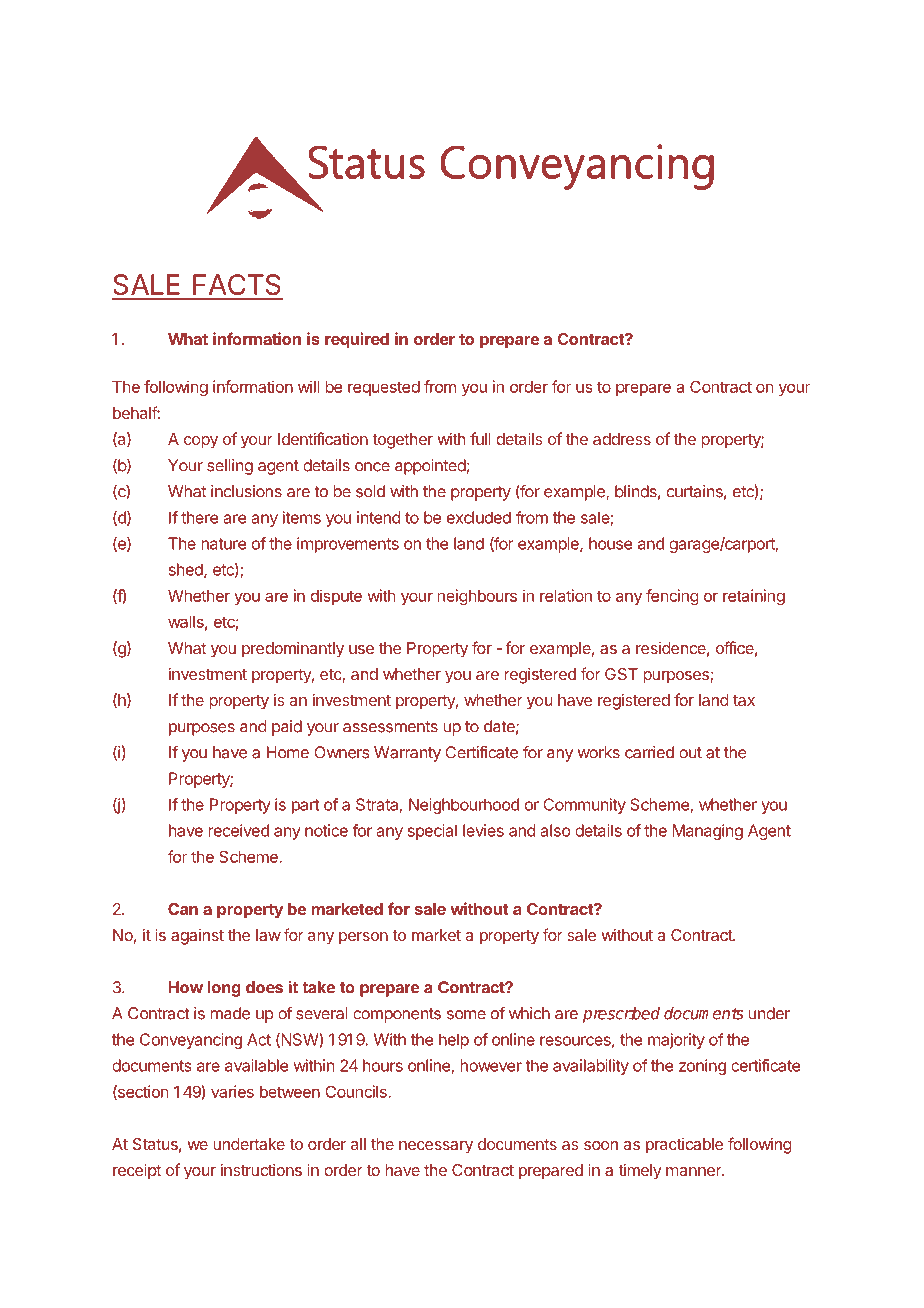 This image has width=924, height=1308. Describe the element at coordinates (672, 597) in the image. I see `fencing` at that location.
